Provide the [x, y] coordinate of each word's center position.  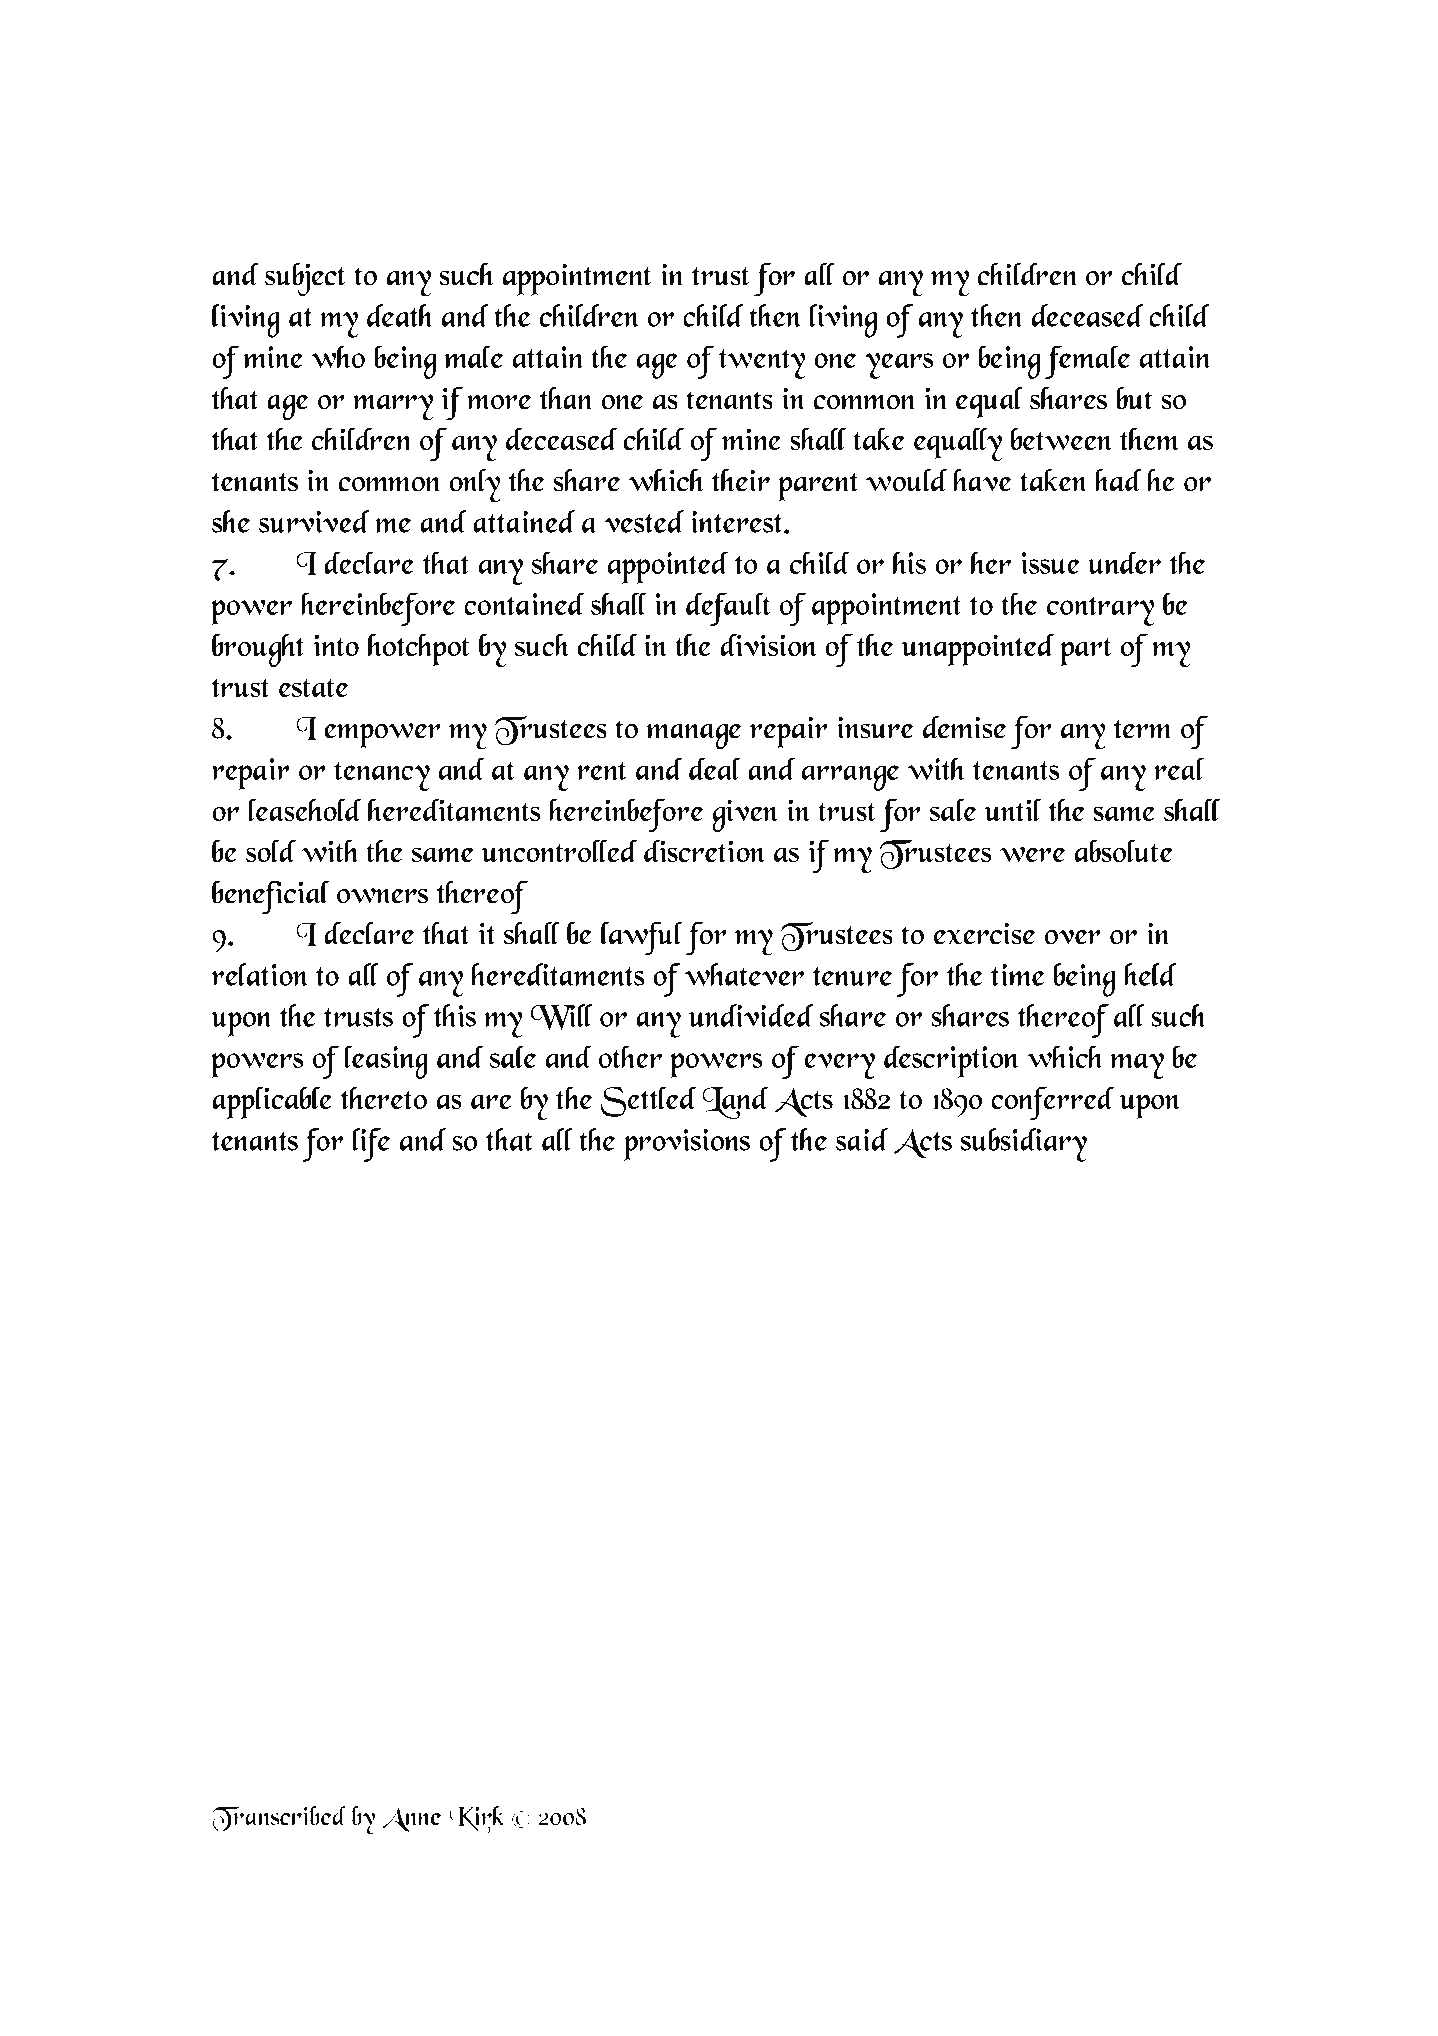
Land [735, 1103]
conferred [1052, 1103]
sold [271, 851]
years [899, 366]
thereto [384, 1098]
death [399, 315]
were [1032, 854]
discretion [704, 851]
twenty [762, 364]
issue [1050, 563]
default [728, 609]
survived [314, 521]
